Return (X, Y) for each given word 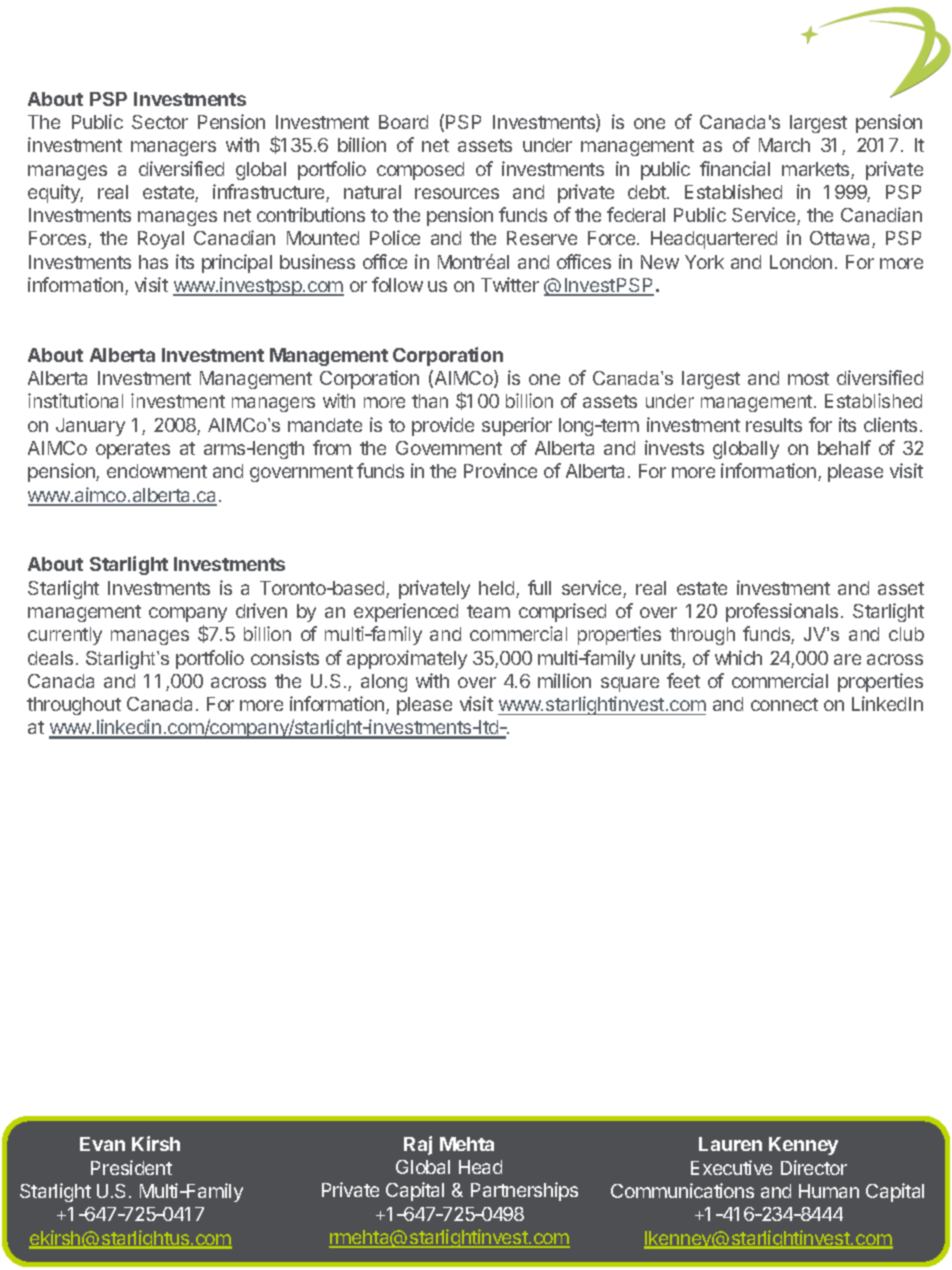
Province (500, 470)
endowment (157, 471)
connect (784, 704)
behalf (844, 447)
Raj (418, 1145)
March (784, 145)
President (131, 1167)
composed (420, 171)
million (564, 680)
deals (50, 658)
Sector (160, 122)
